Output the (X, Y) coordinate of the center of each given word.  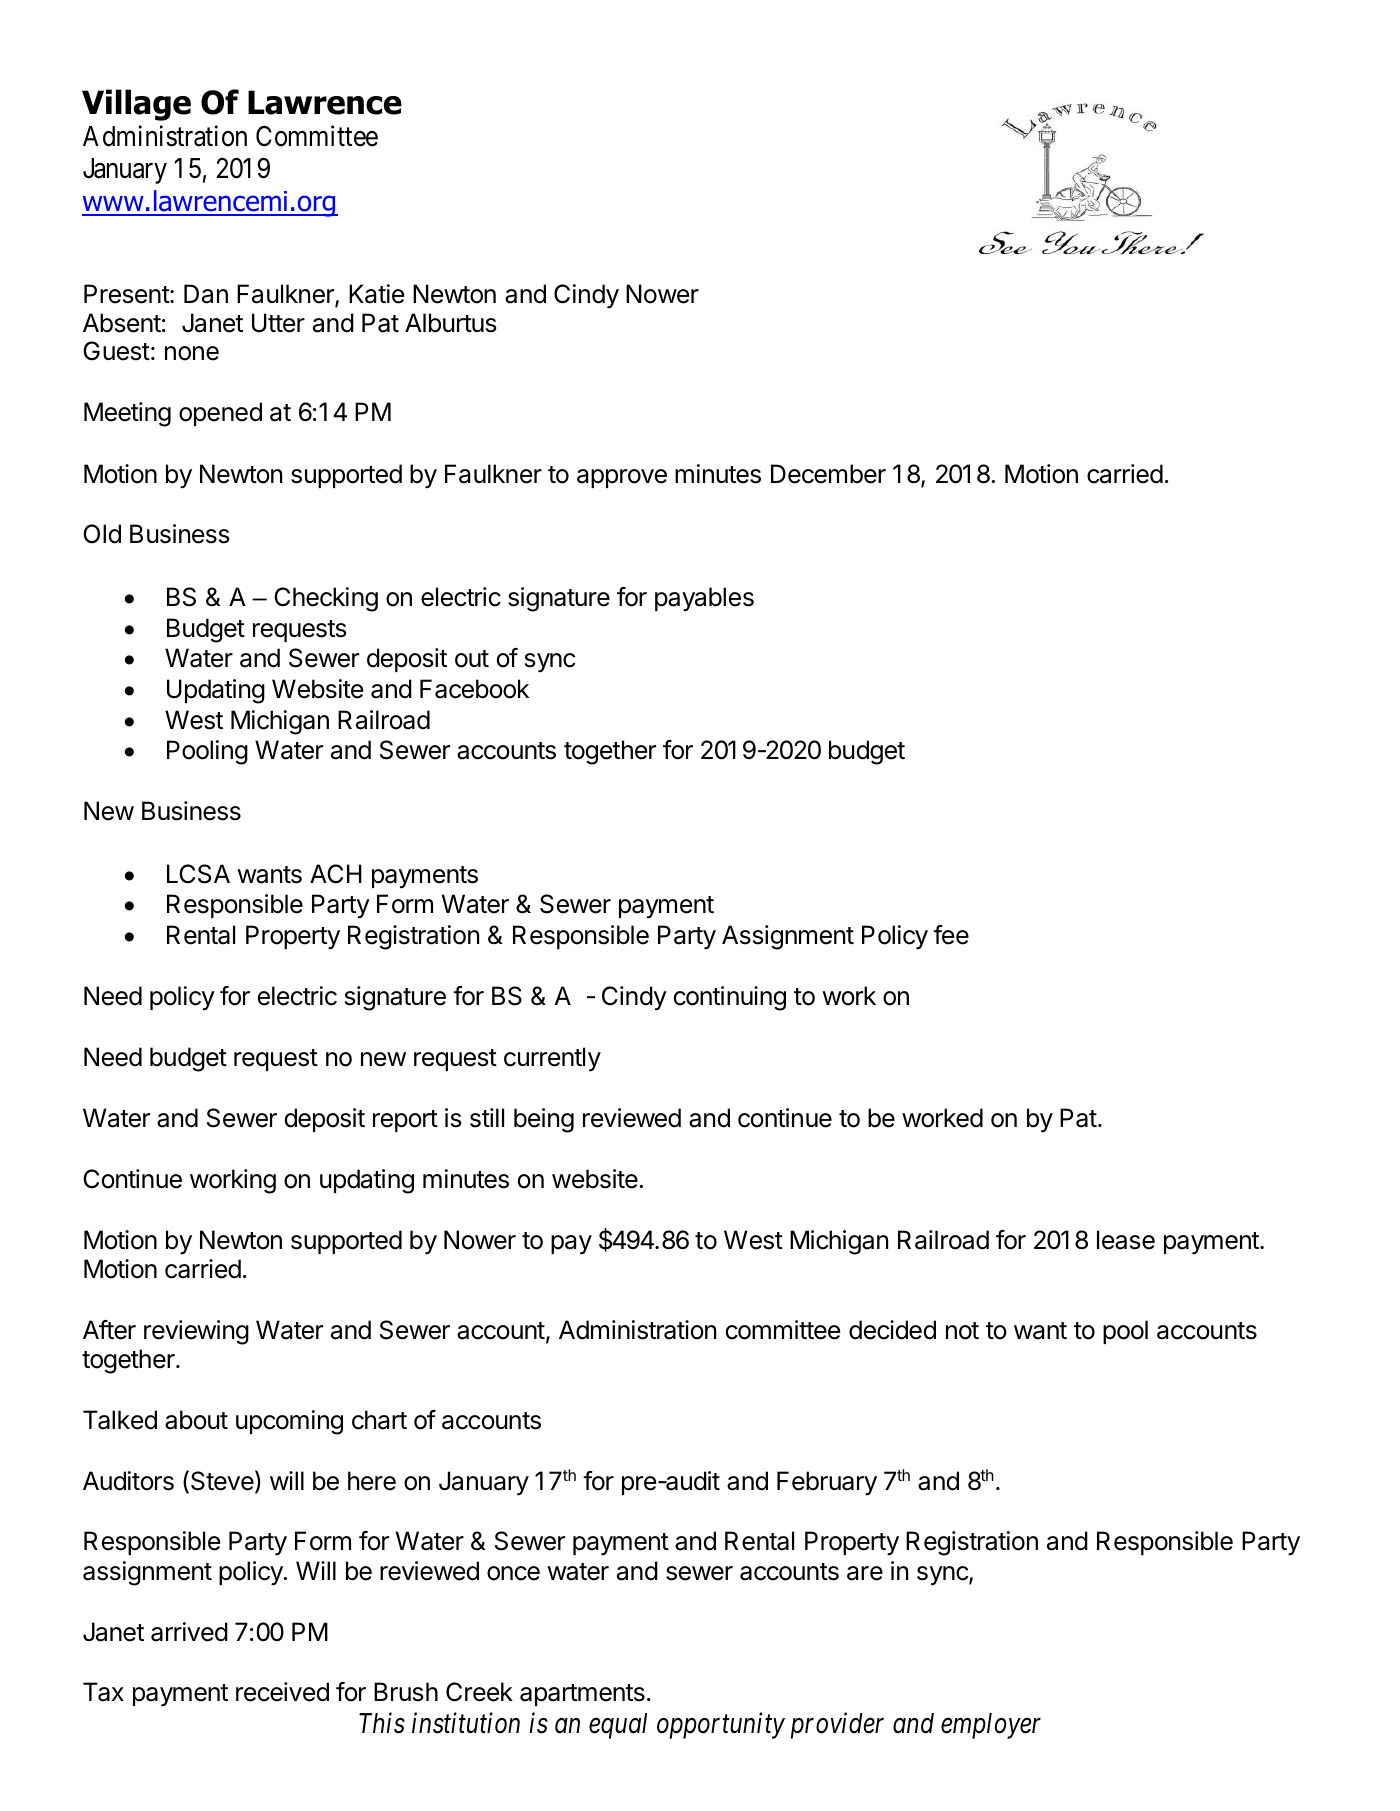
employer (991, 1726)
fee (951, 935)
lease (1126, 1240)
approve (622, 478)
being (544, 1120)
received (282, 1692)
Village (136, 105)
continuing (730, 998)
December (828, 474)
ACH (336, 874)
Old (102, 534)
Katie (376, 294)
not (962, 1331)
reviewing (196, 1332)
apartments (582, 1695)
